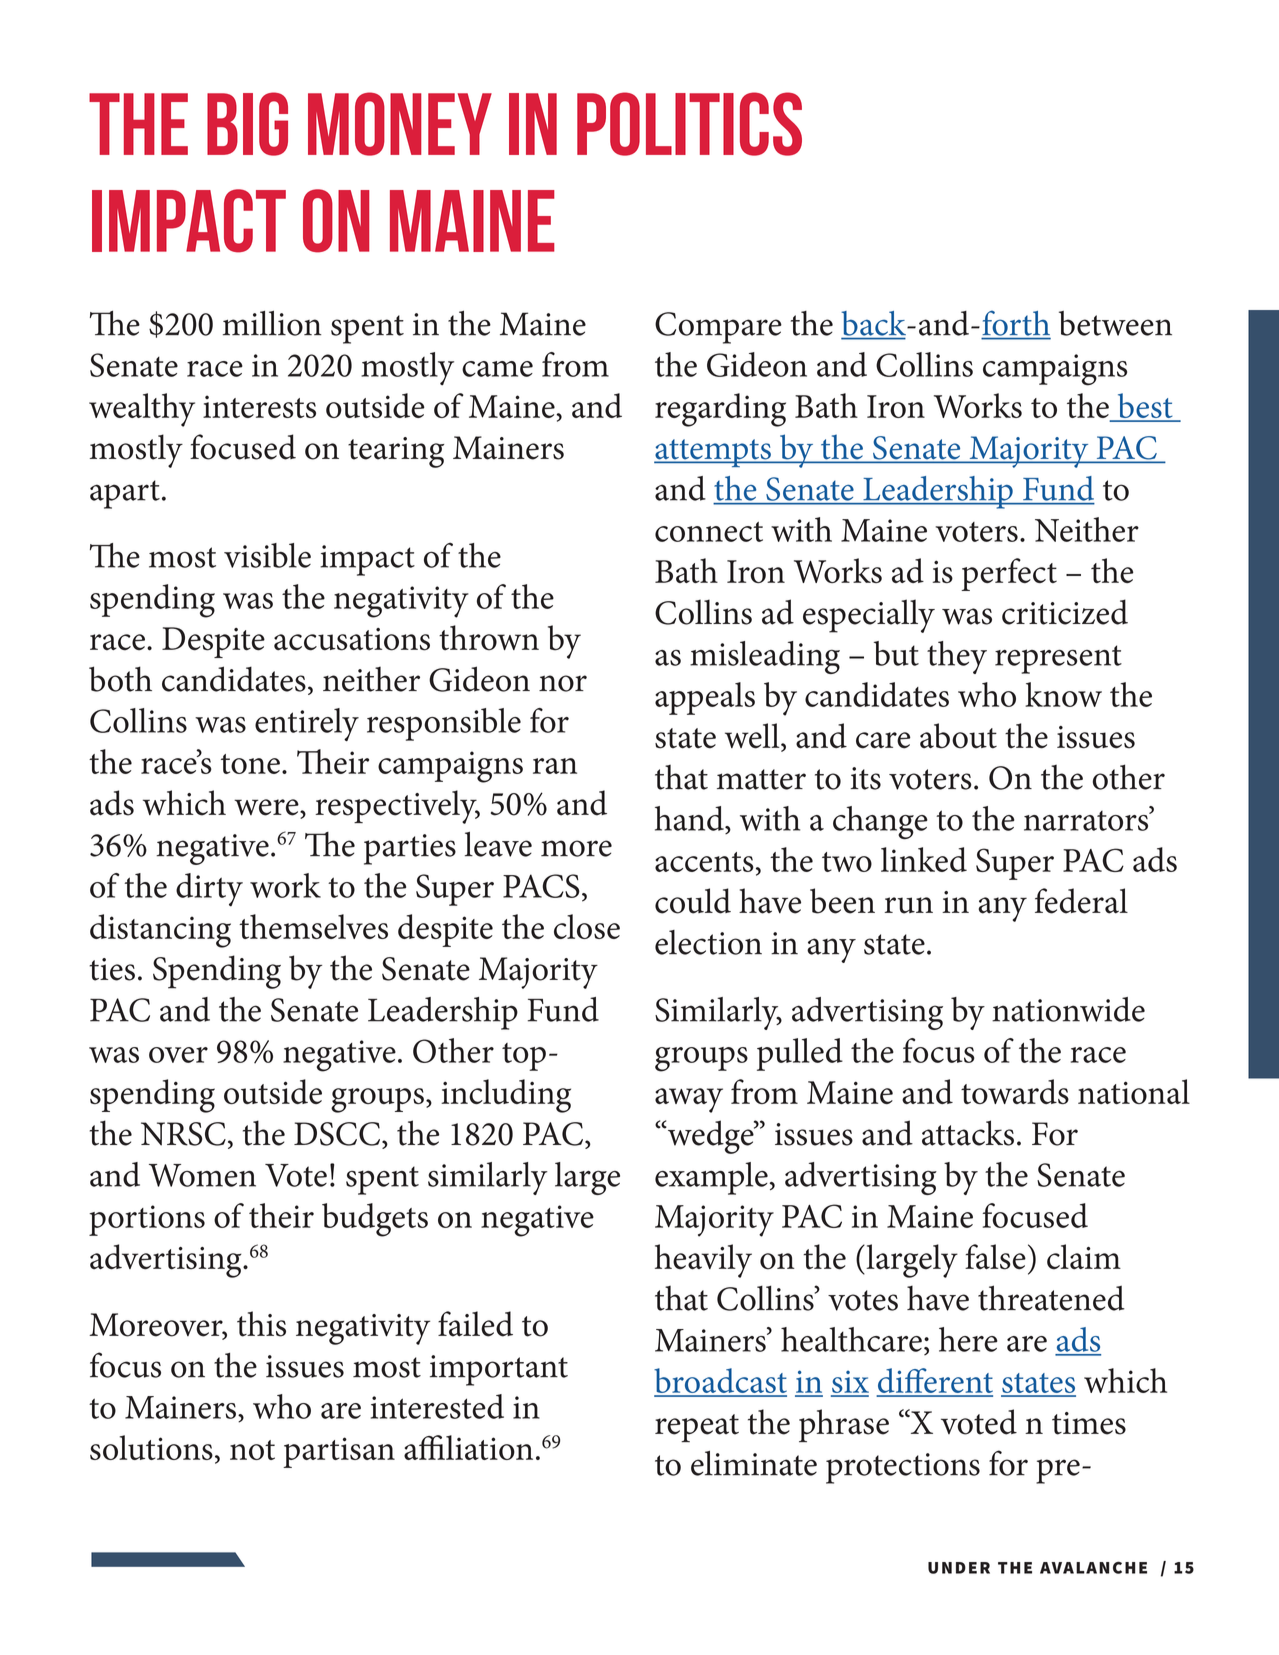  Describe the element at coordinates (252, 1450) in the screenshot. I see `not` at that location.
